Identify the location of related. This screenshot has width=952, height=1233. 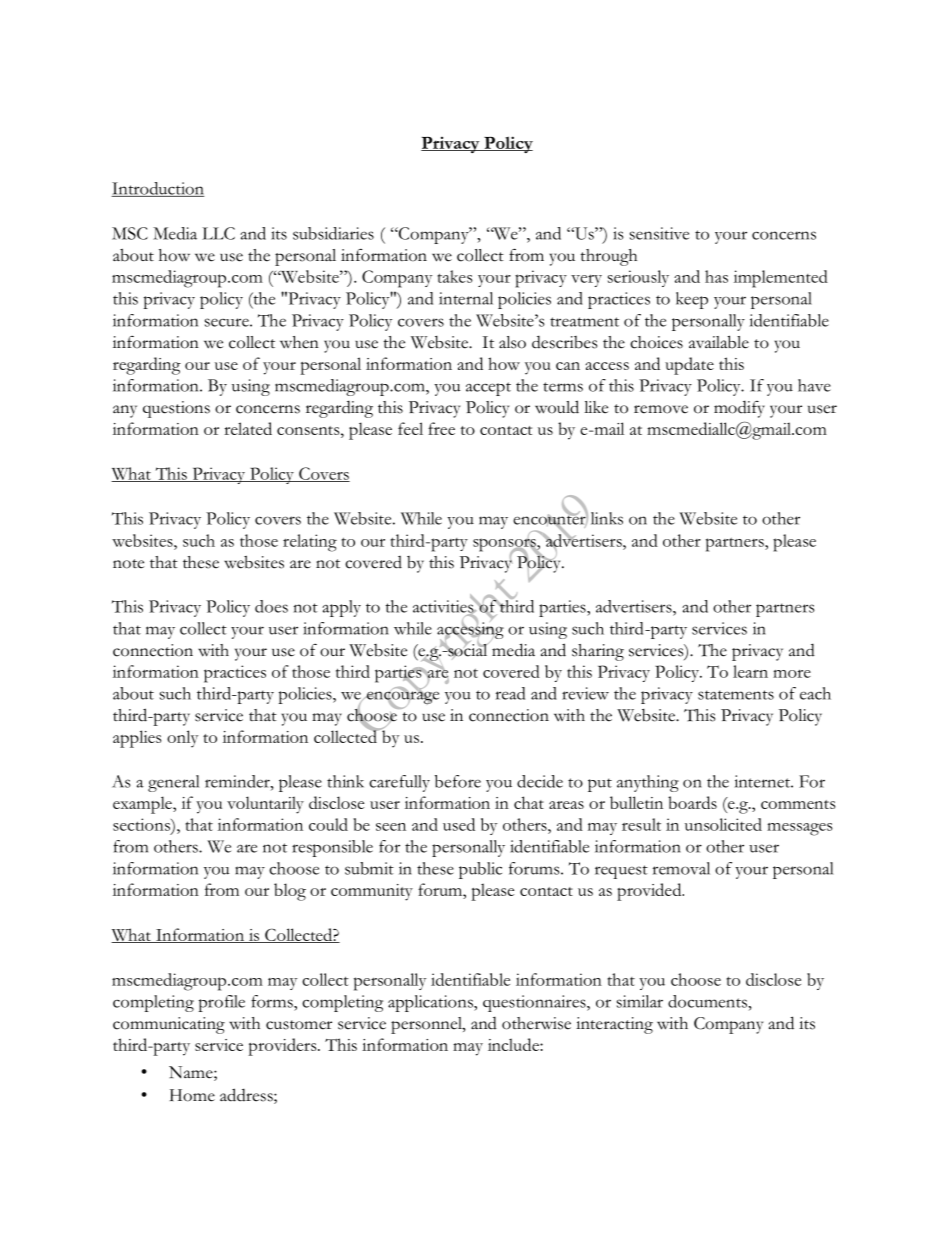
(248, 428).
